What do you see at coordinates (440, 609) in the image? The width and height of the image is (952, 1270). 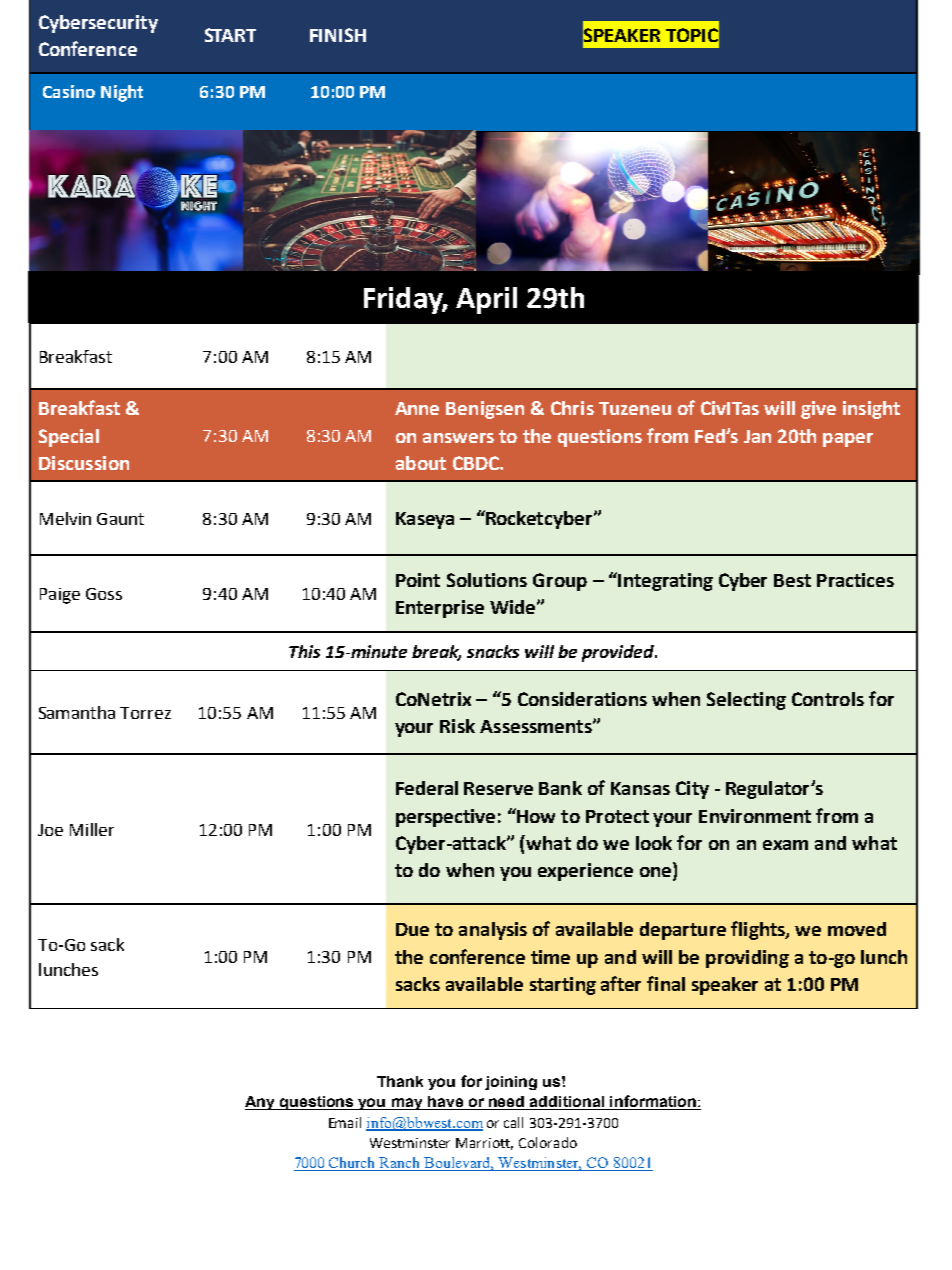 I see `Enterprise` at bounding box center [440, 609].
